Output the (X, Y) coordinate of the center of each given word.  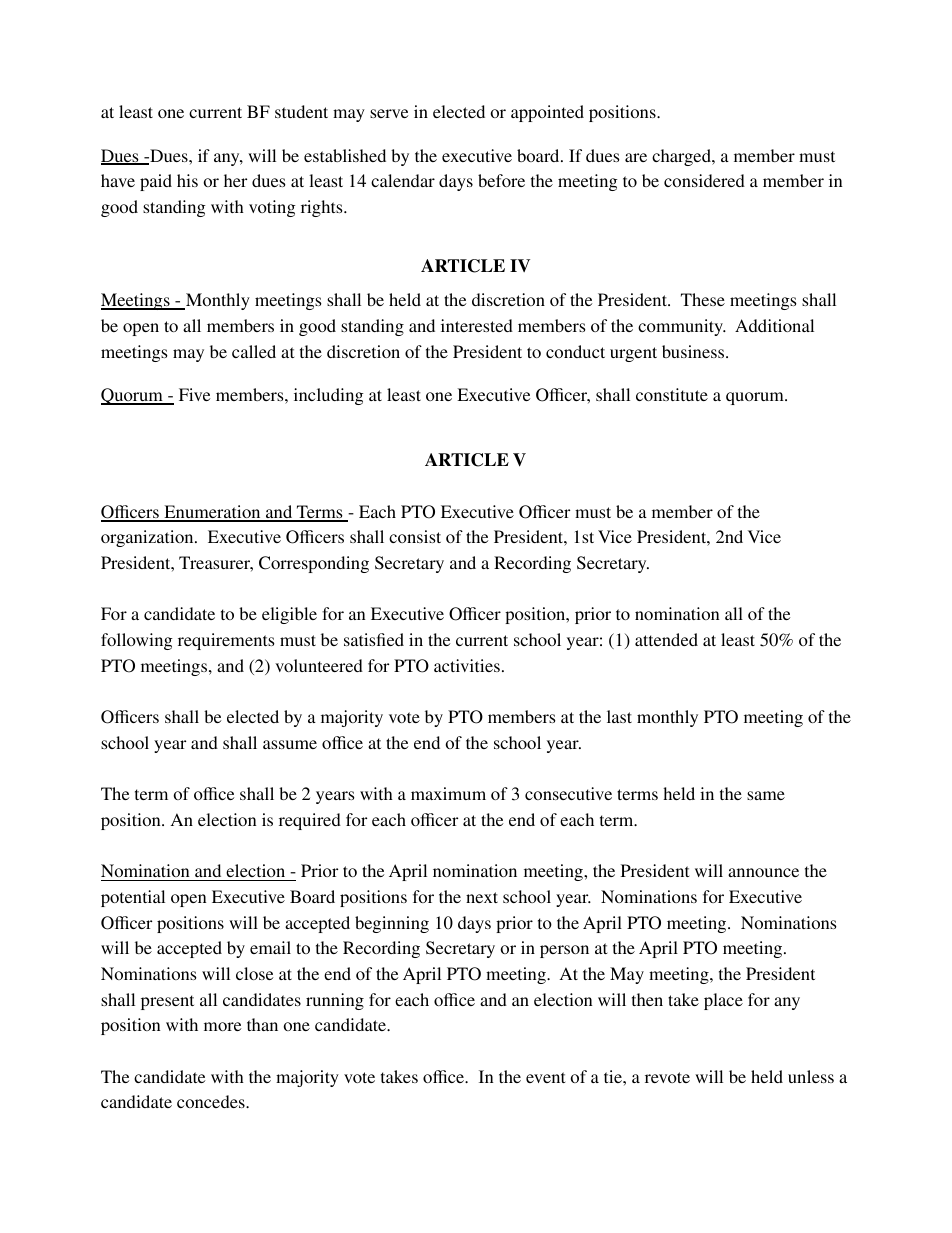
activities (467, 665)
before (501, 180)
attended (666, 639)
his (187, 180)
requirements (226, 641)
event (545, 1077)
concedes (212, 1101)
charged (682, 157)
